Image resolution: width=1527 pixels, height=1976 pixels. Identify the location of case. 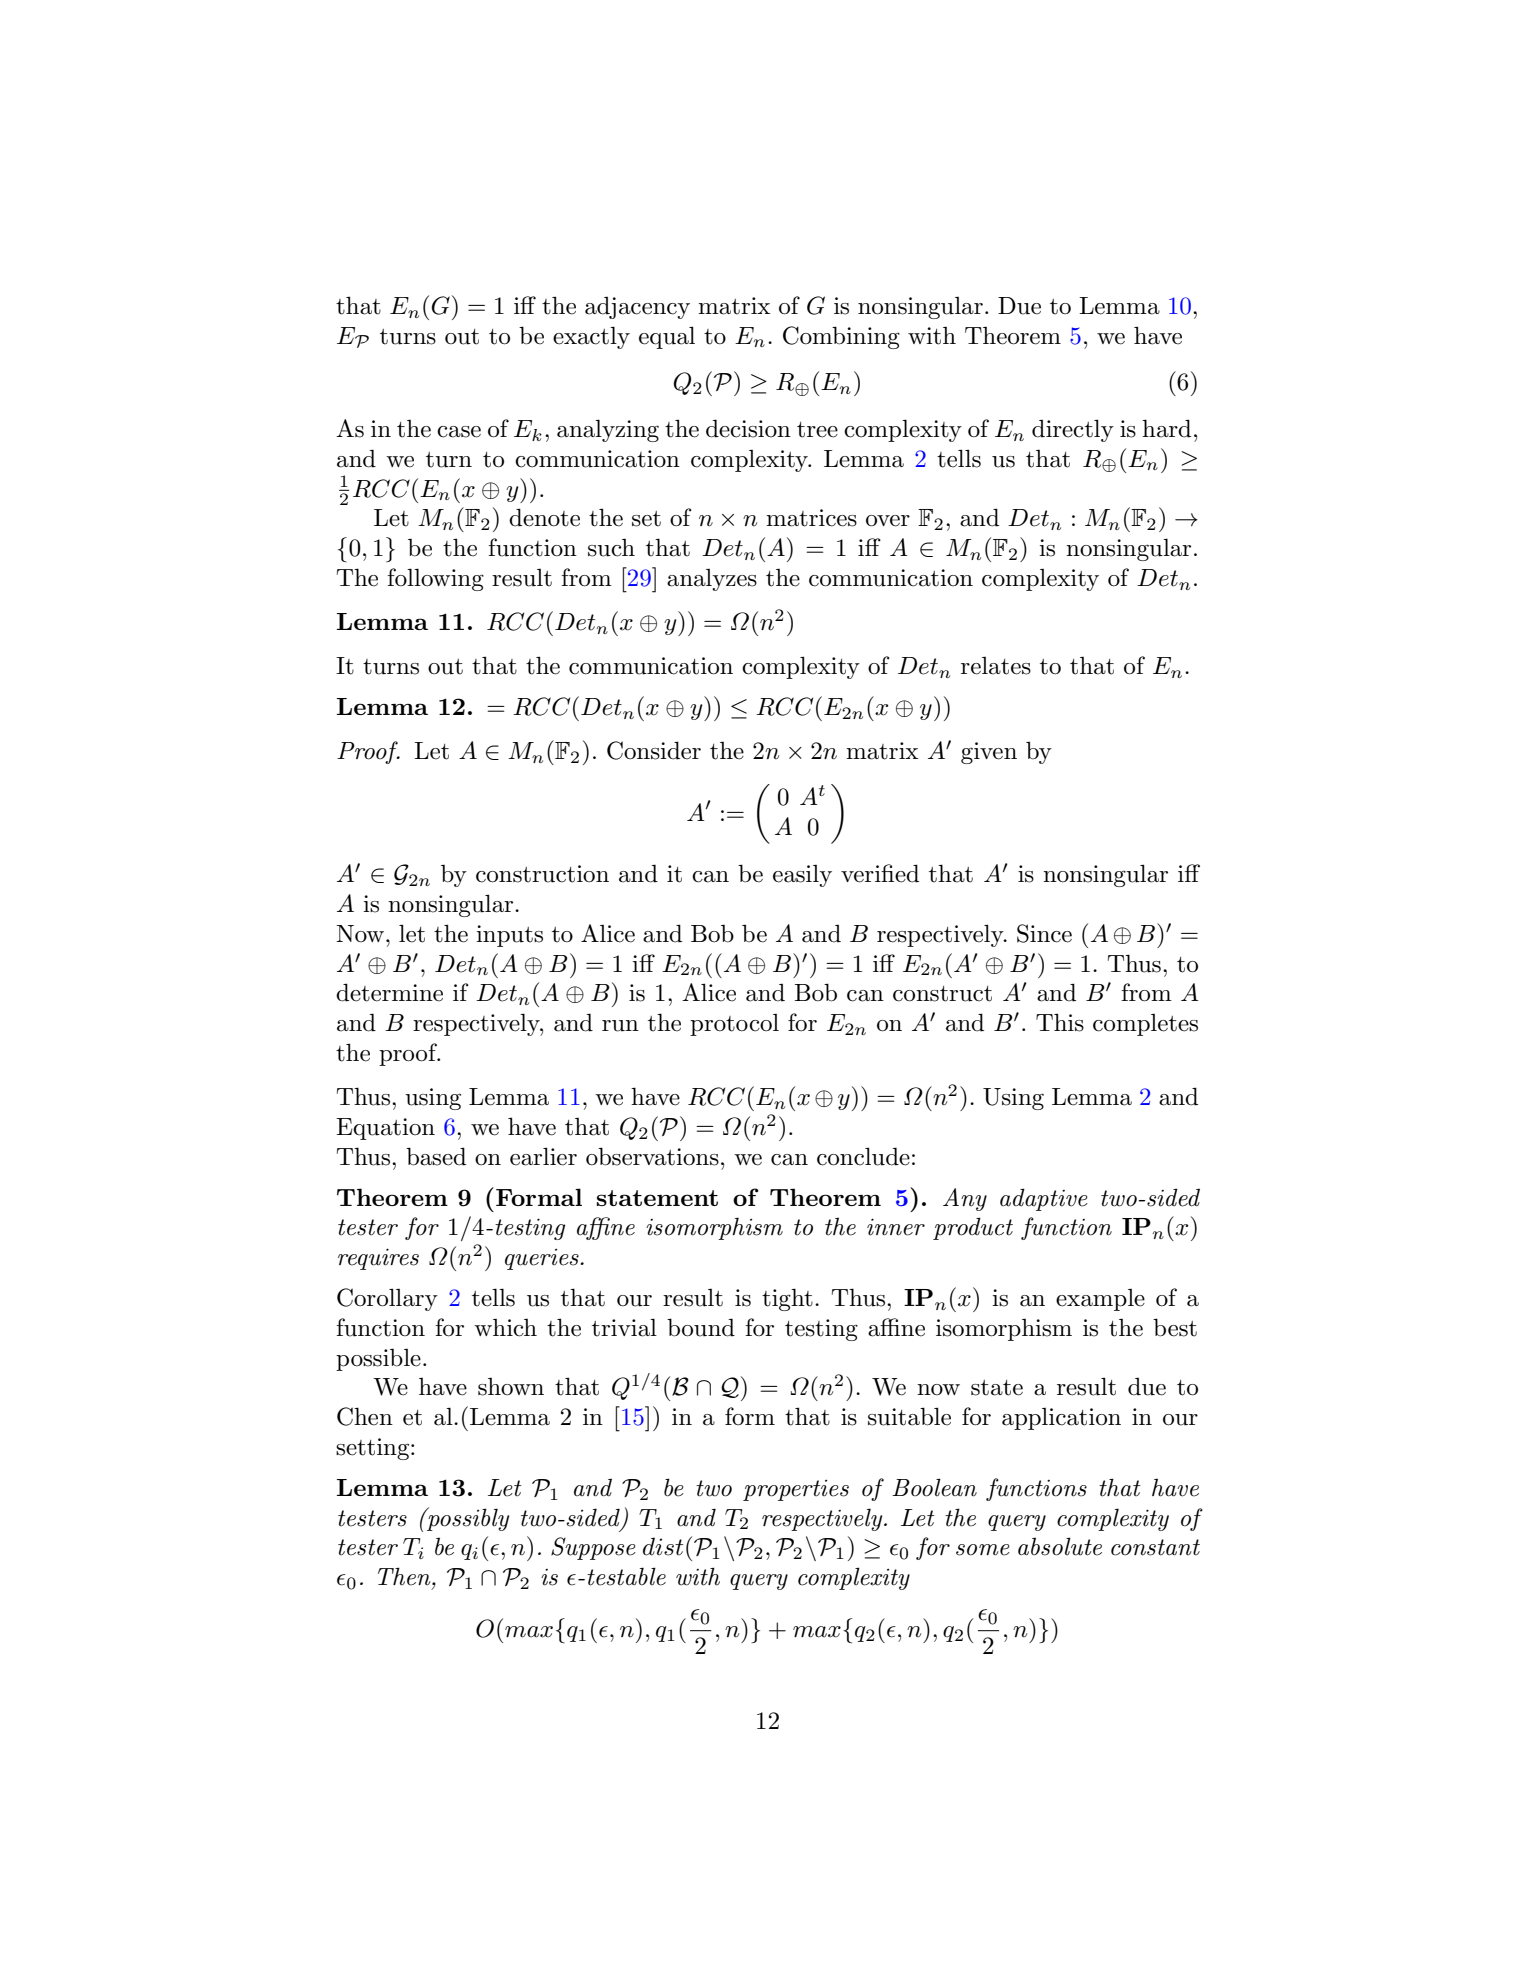
(459, 432).
